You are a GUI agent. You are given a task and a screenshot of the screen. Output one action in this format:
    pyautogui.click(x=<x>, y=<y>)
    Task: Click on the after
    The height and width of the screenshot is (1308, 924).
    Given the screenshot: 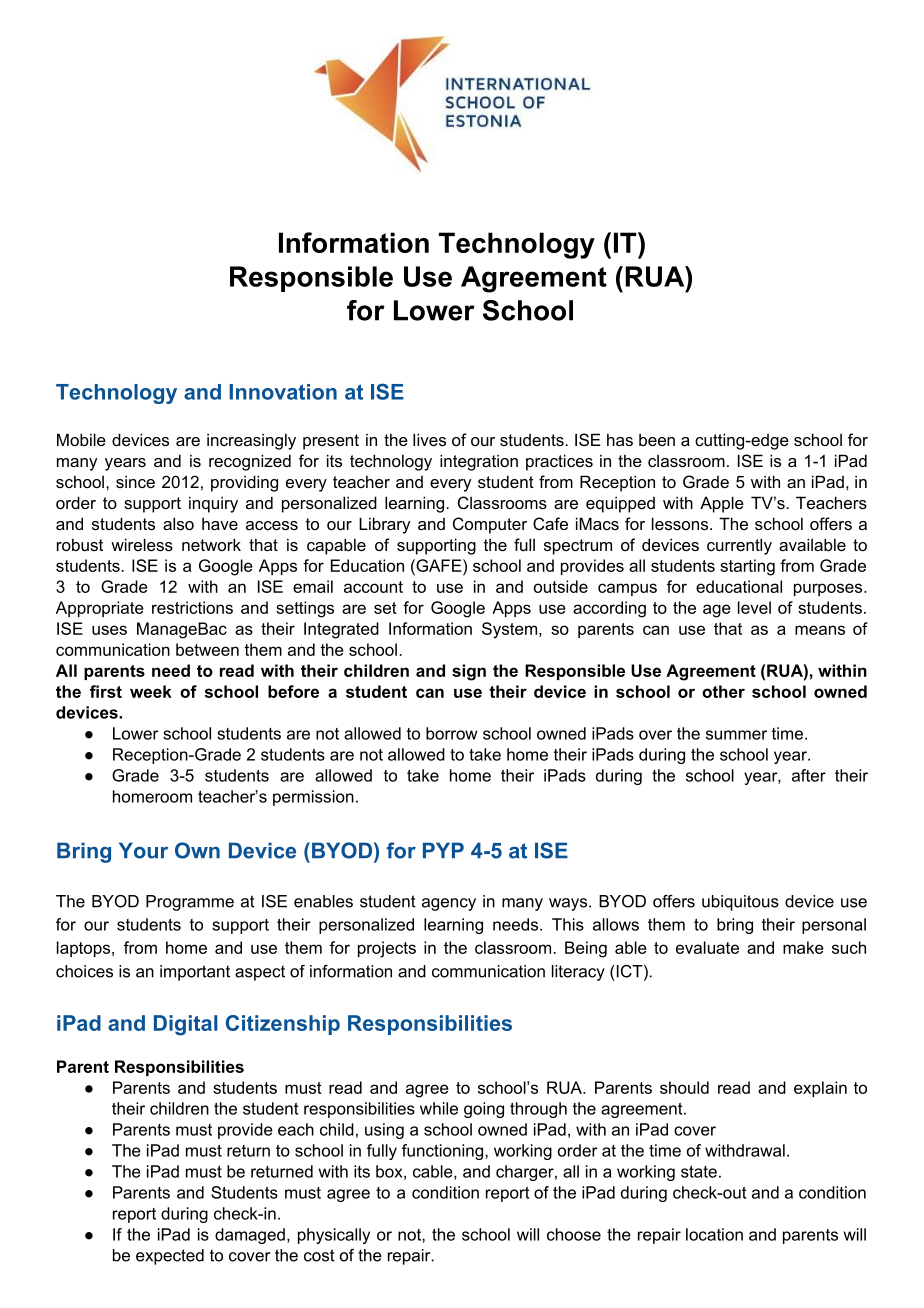 What is the action you would take?
    pyautogui.click(x=809, y=775)
